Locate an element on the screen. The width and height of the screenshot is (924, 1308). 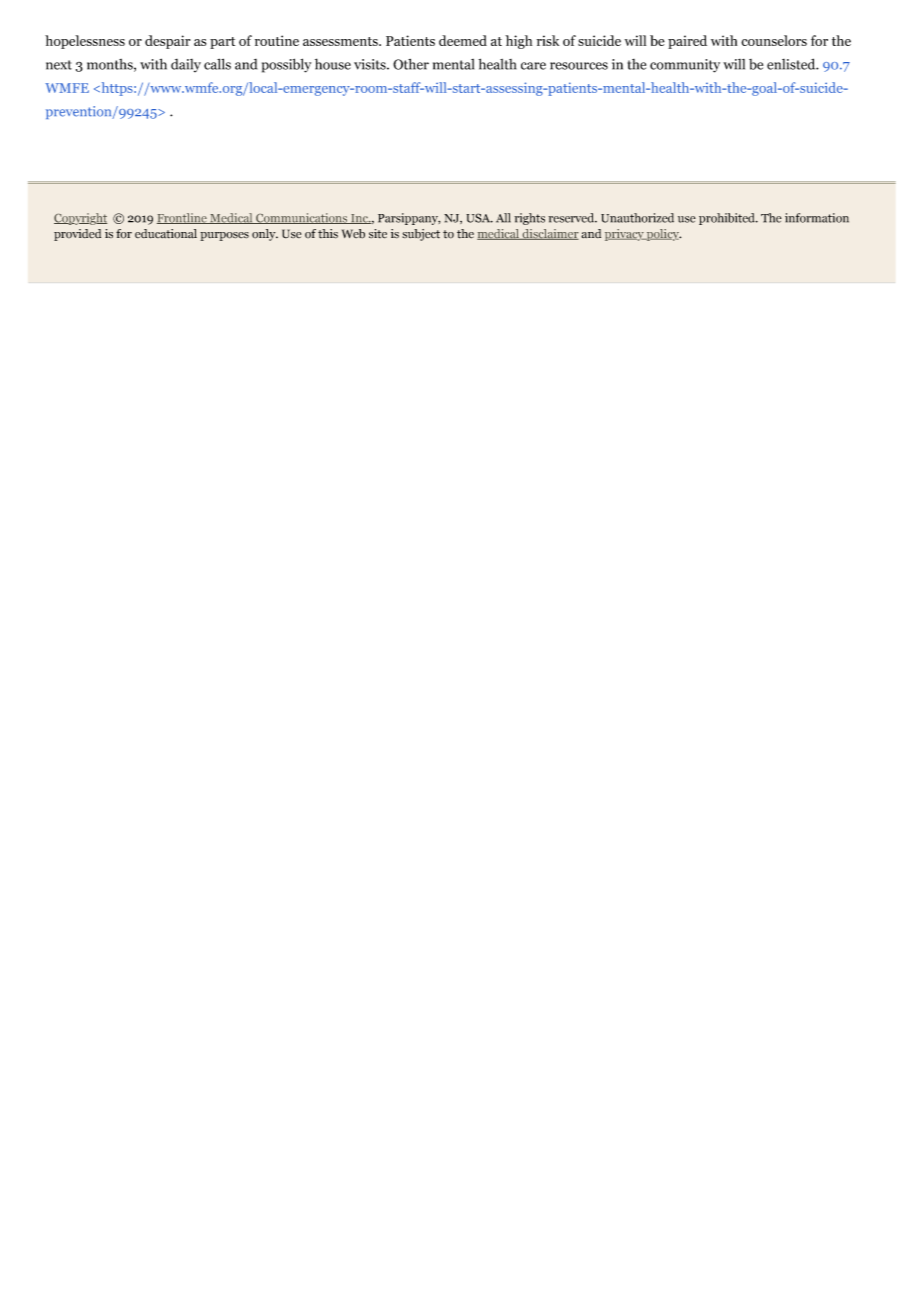
community is located at coordinates (685, 66).
